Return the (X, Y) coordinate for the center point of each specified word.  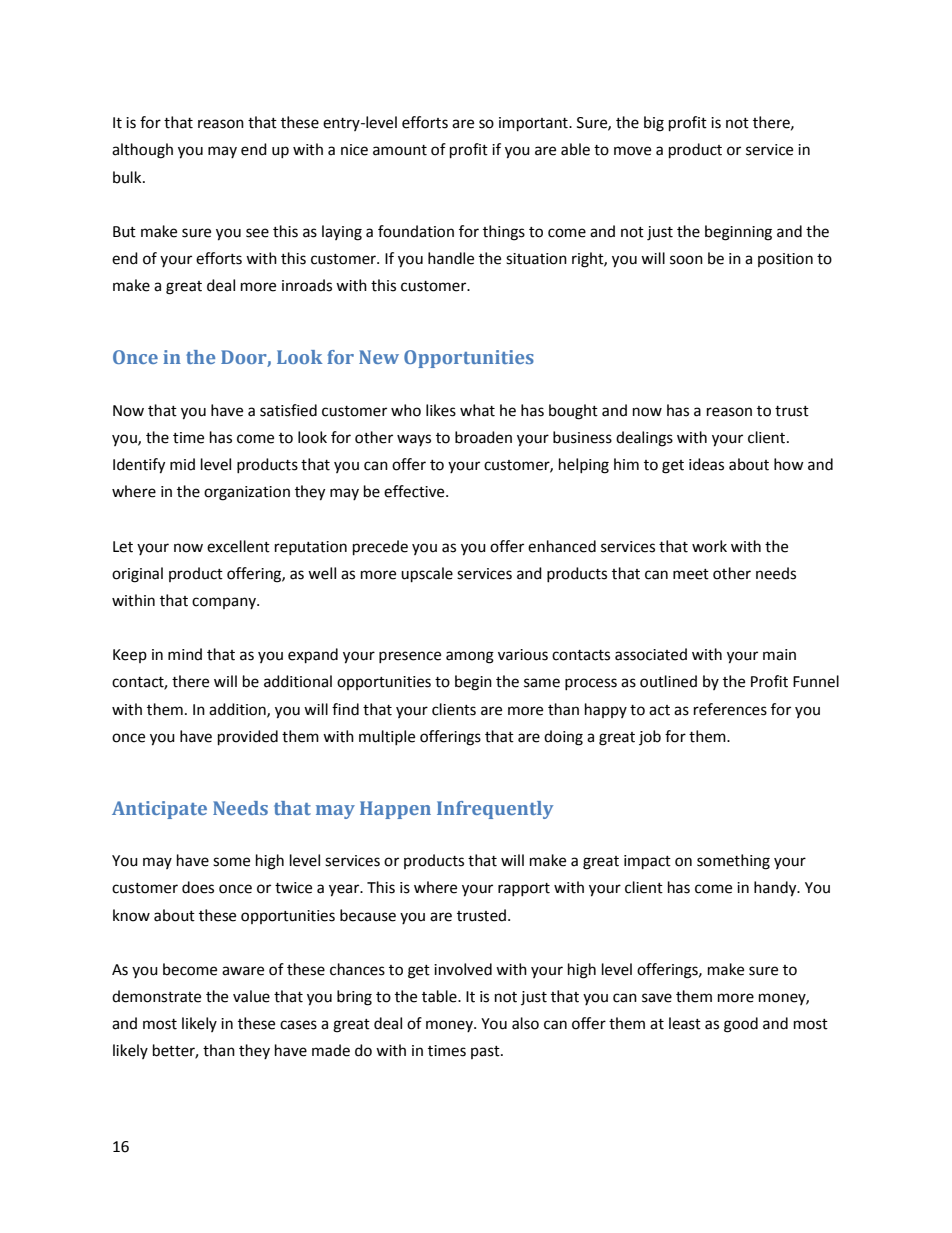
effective (415, 491)
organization (247, 493)
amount (400, 150)
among (470, 657)
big (654, 124)
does (198, 887)
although (142, 151)
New (379, 357)
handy (776, 889)
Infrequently (495, 810)
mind (185, 654)
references (730, 709)
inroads (307, 285)
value (251, 996)
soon (686, 260)
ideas (706, 464)
